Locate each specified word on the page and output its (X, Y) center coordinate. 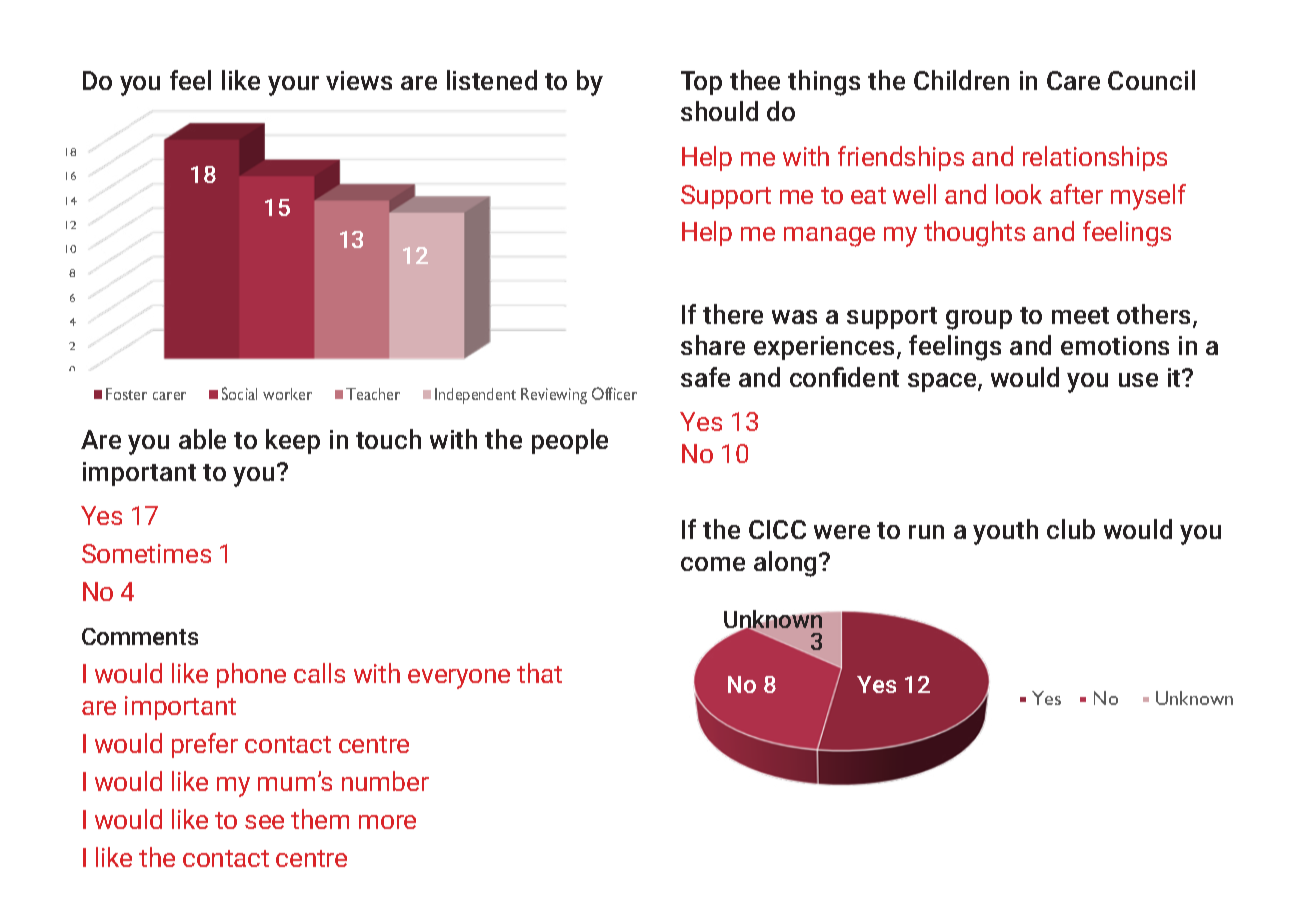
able (202, 439)
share (713, 345)
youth (1005, 532)
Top (701, 83)
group (979, 320)
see (264, 822)
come (713, 564)
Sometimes (146, 553)
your (293, 86)
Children (961, 80)
